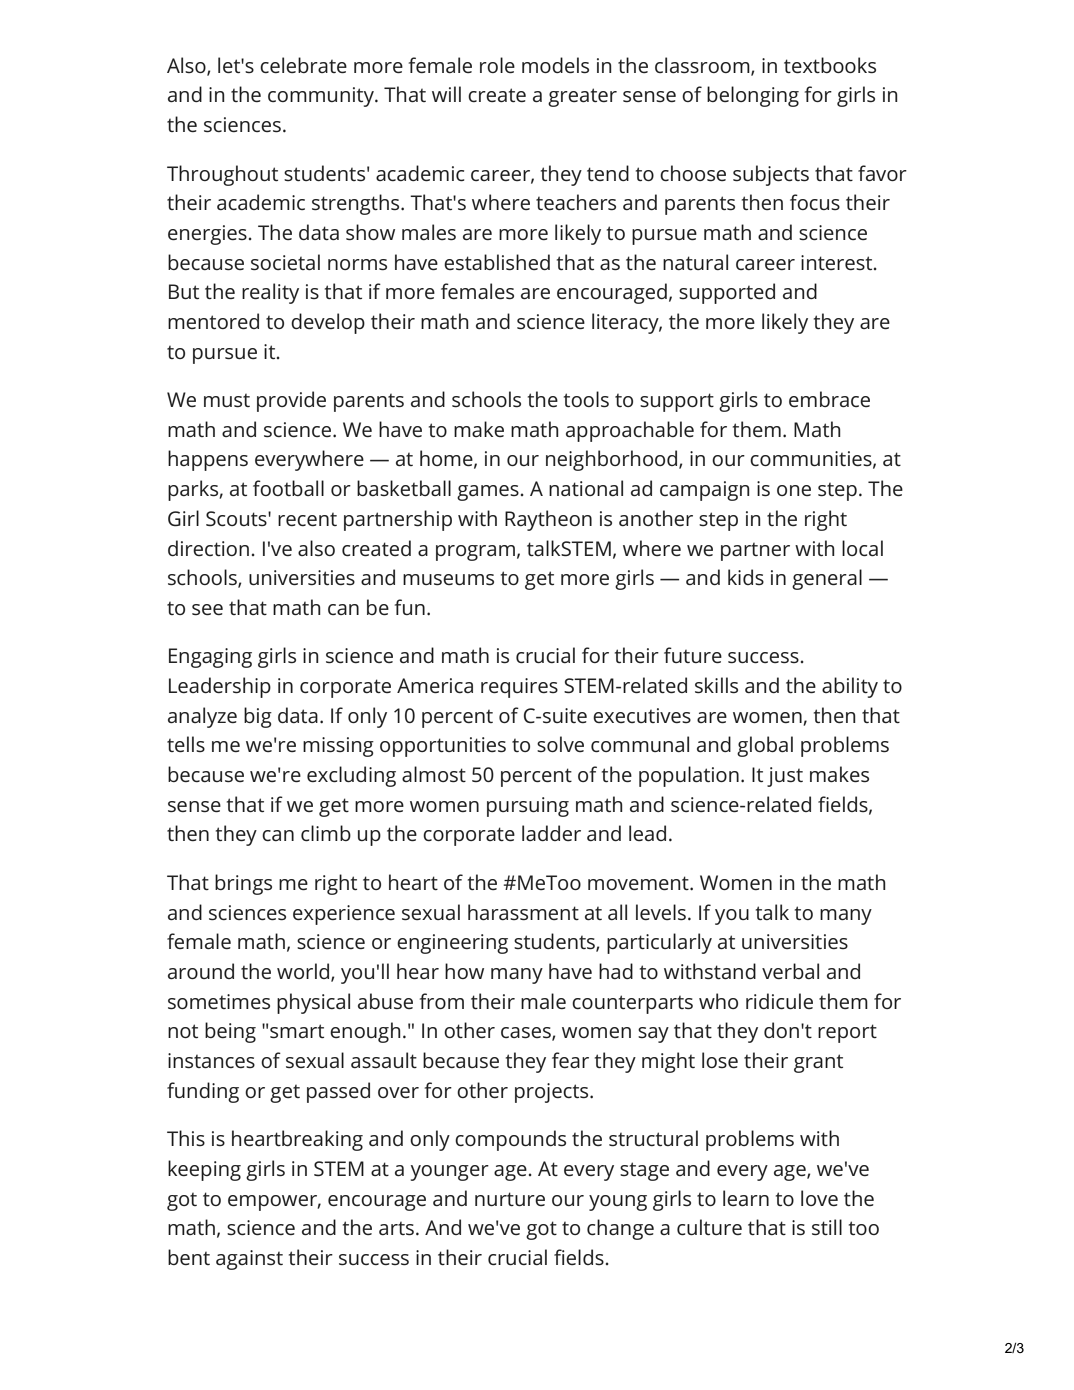 The height and width of the image is (1390, 1074). Describe the element at coordinates (249, 1260) in the image. I see `against` at that location.
